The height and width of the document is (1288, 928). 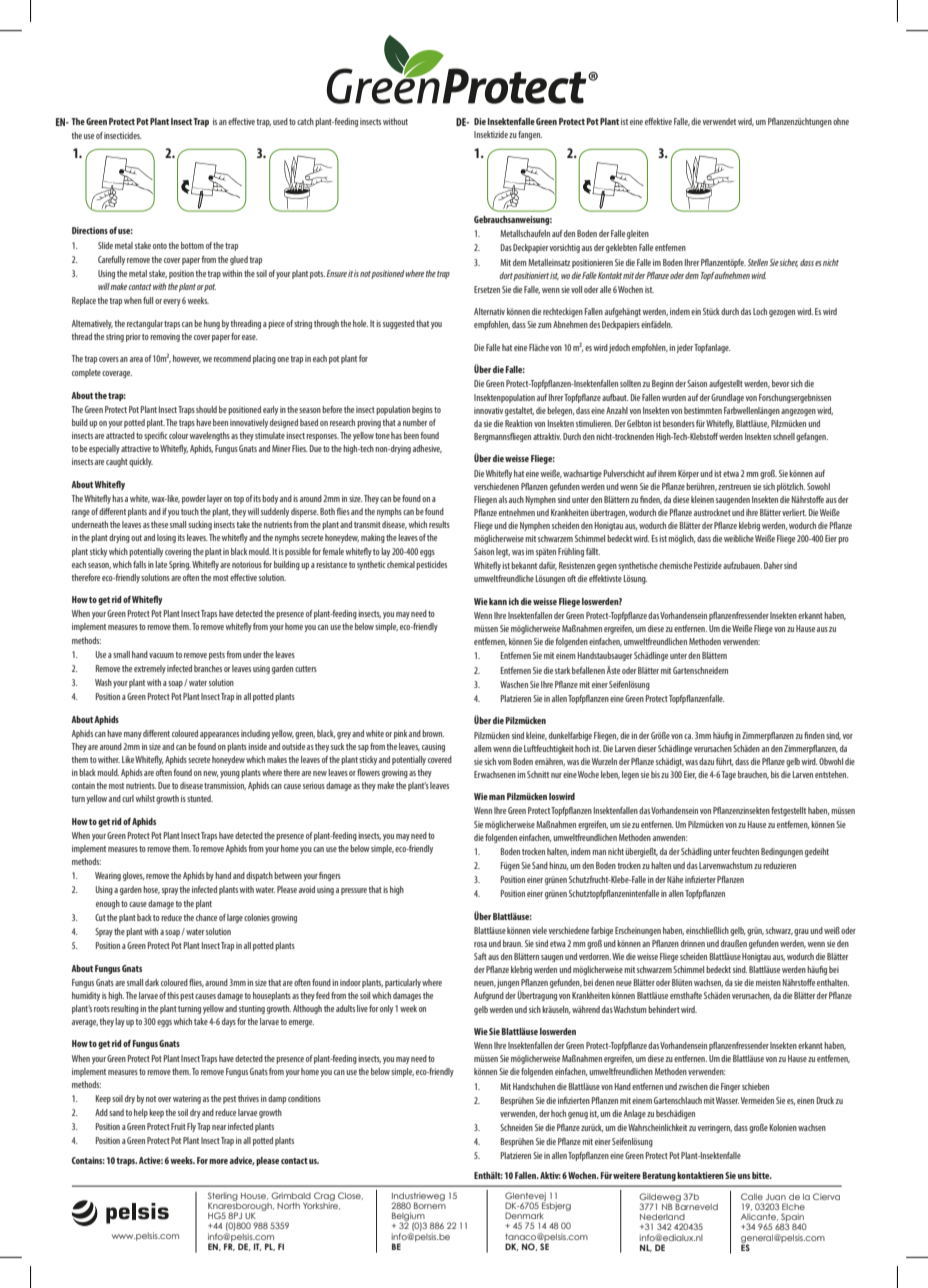 I want to click on catch, so click(x=305, y=121).
